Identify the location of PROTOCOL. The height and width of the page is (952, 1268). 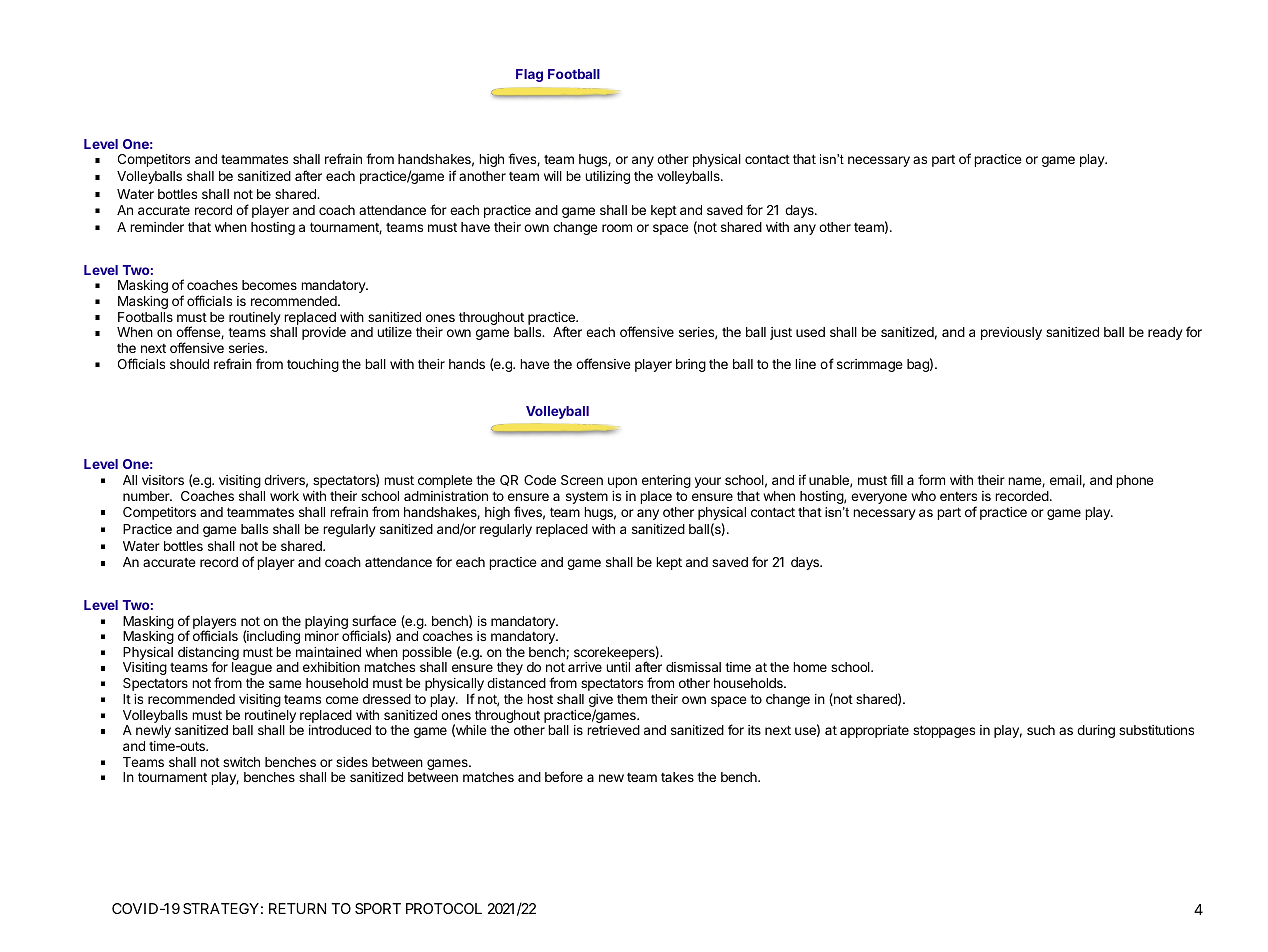
(444, 908).
